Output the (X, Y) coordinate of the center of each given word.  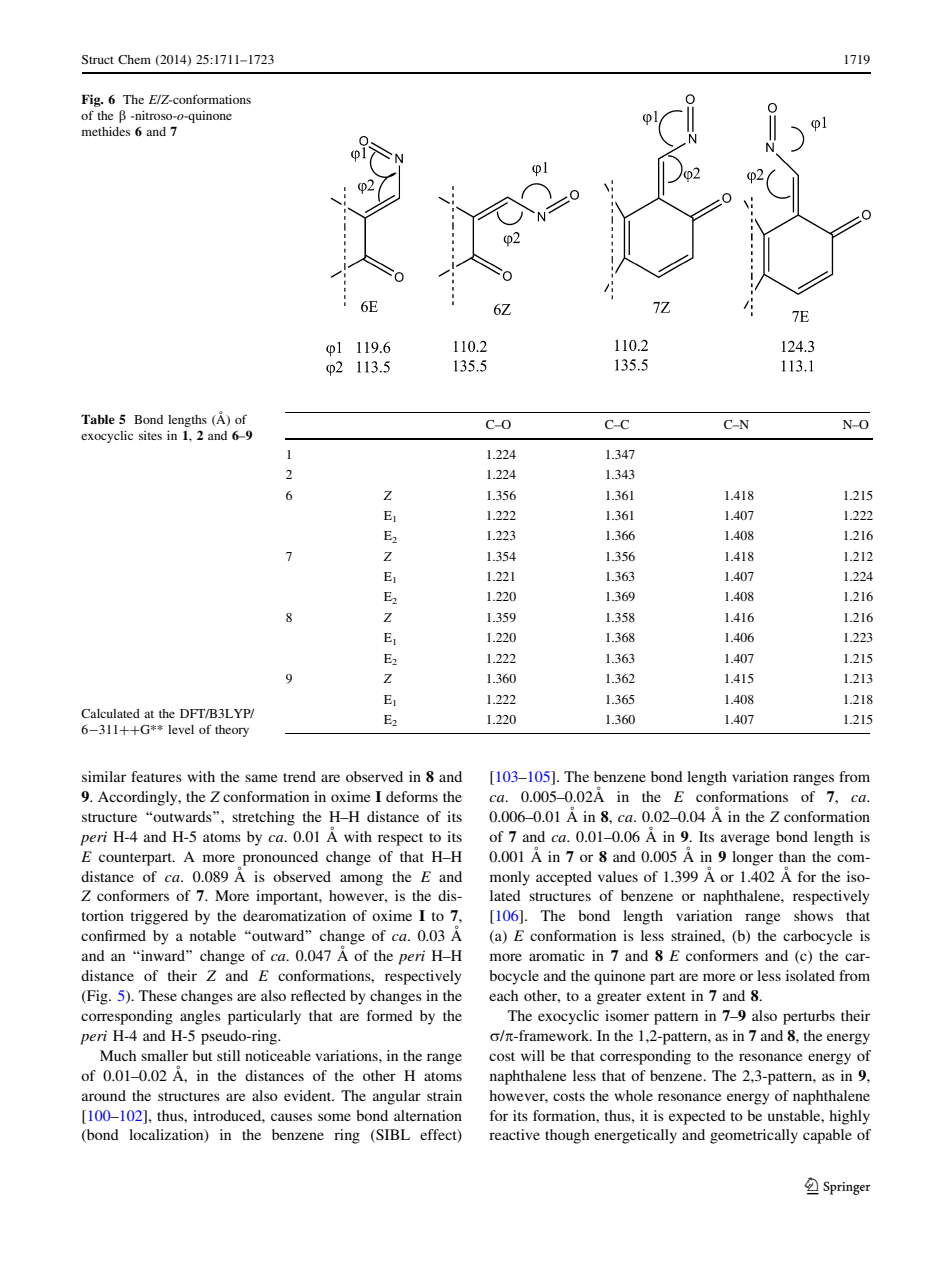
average (745, 840)
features (156, 776)
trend (299, 776)
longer (752, 858)
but (202, 1055)
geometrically (754, 1136)
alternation (428, 1115)
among (361, 880)
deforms (412, 796)
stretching (263, 818)
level (181, 729)
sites (150, 435)
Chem (134, 59)
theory (232, 731)
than (792, 856)
